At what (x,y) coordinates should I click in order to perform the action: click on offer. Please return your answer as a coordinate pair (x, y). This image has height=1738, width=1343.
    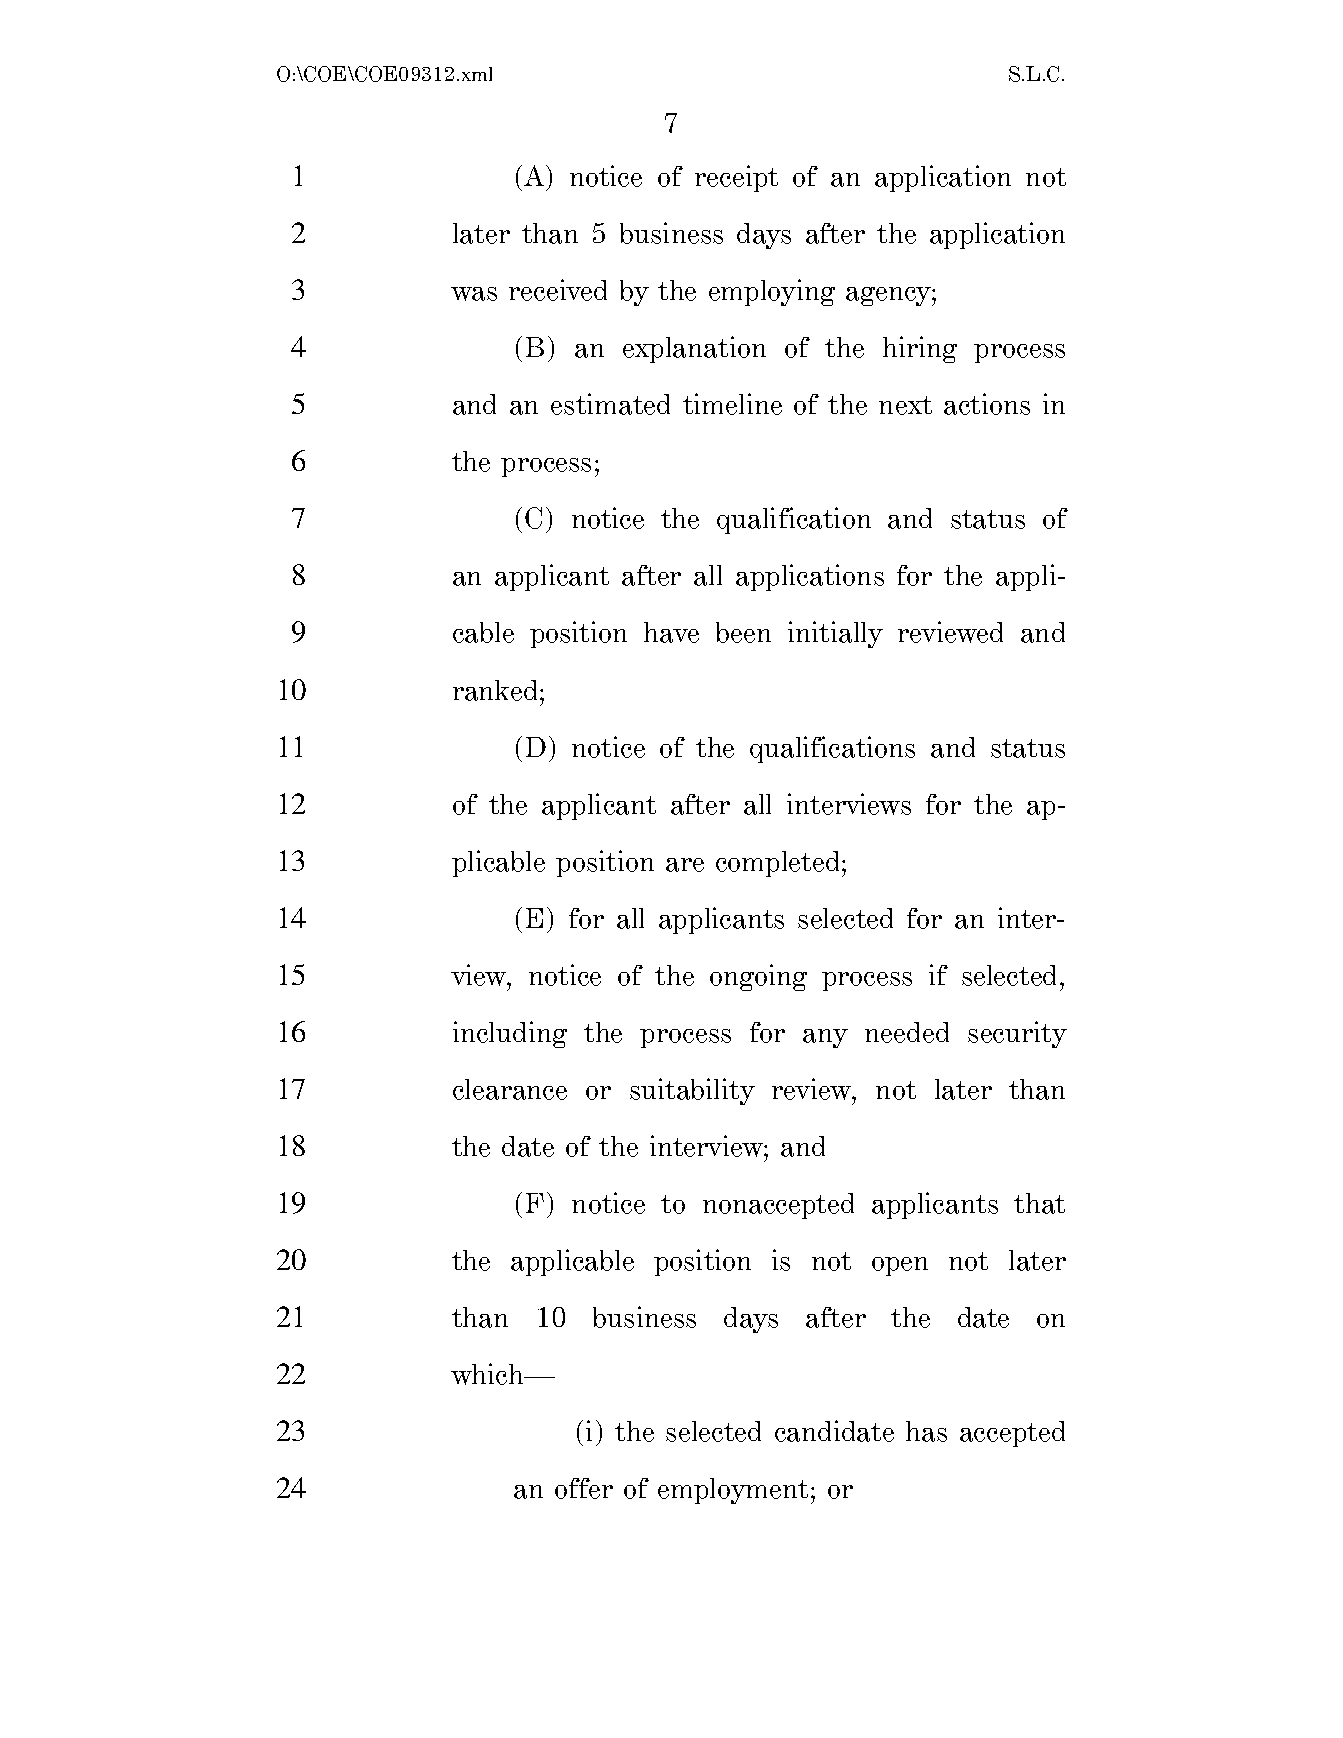
    Looking at the image, I should click on (584, 1488).
